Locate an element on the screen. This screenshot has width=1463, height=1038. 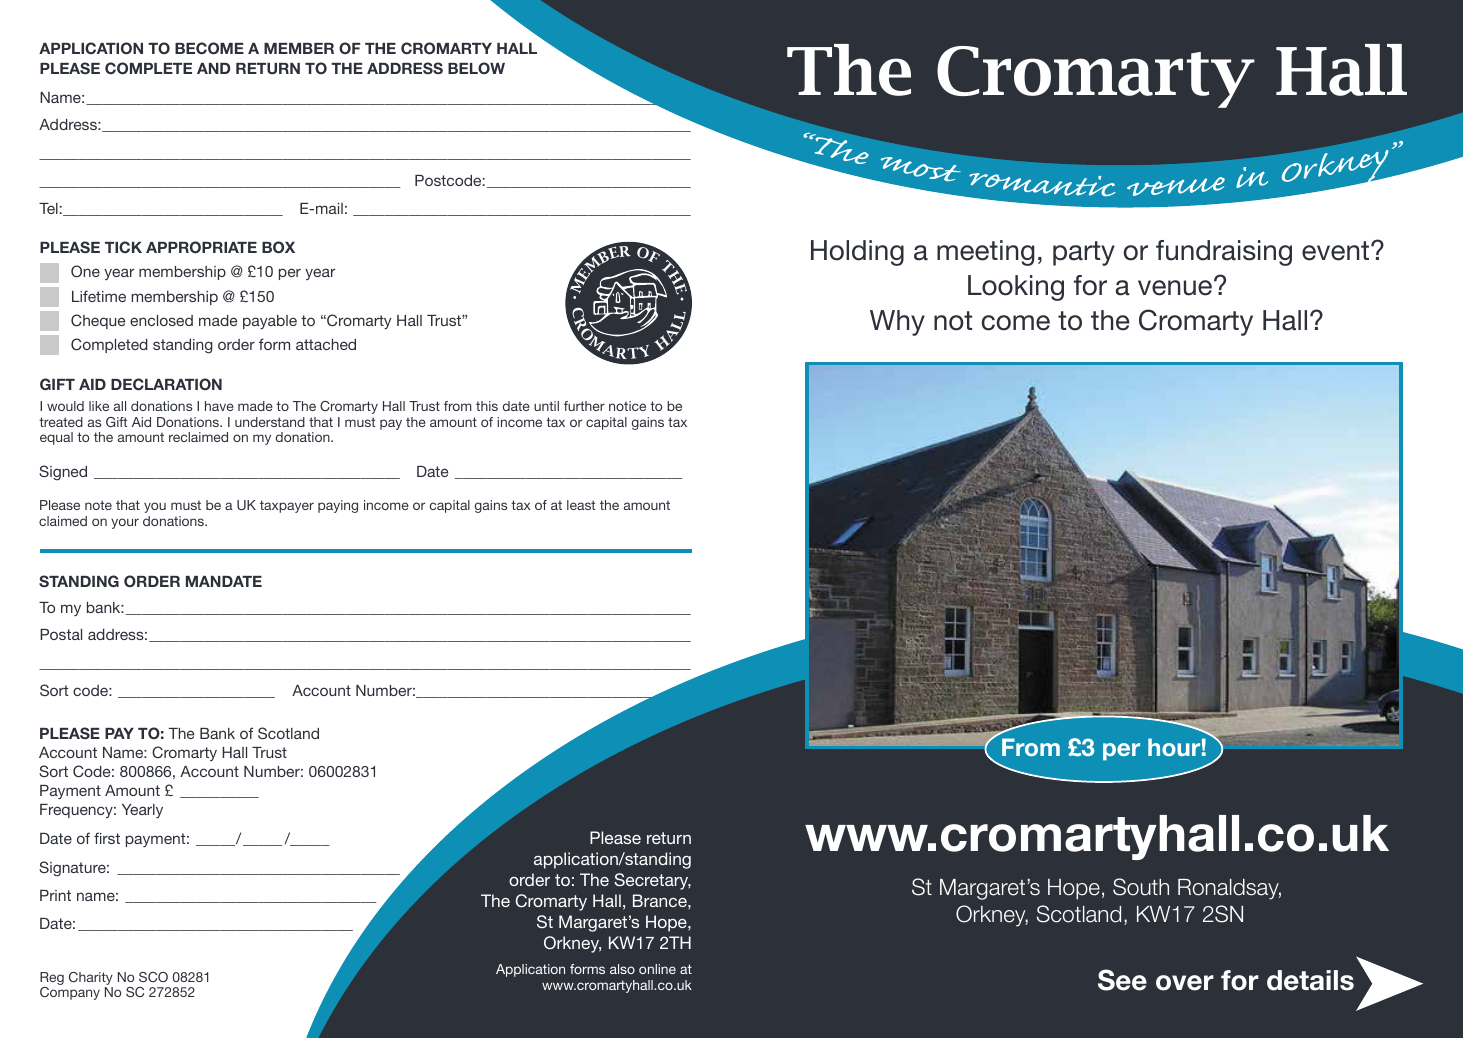
Why is located at coordinates (897, 323).
